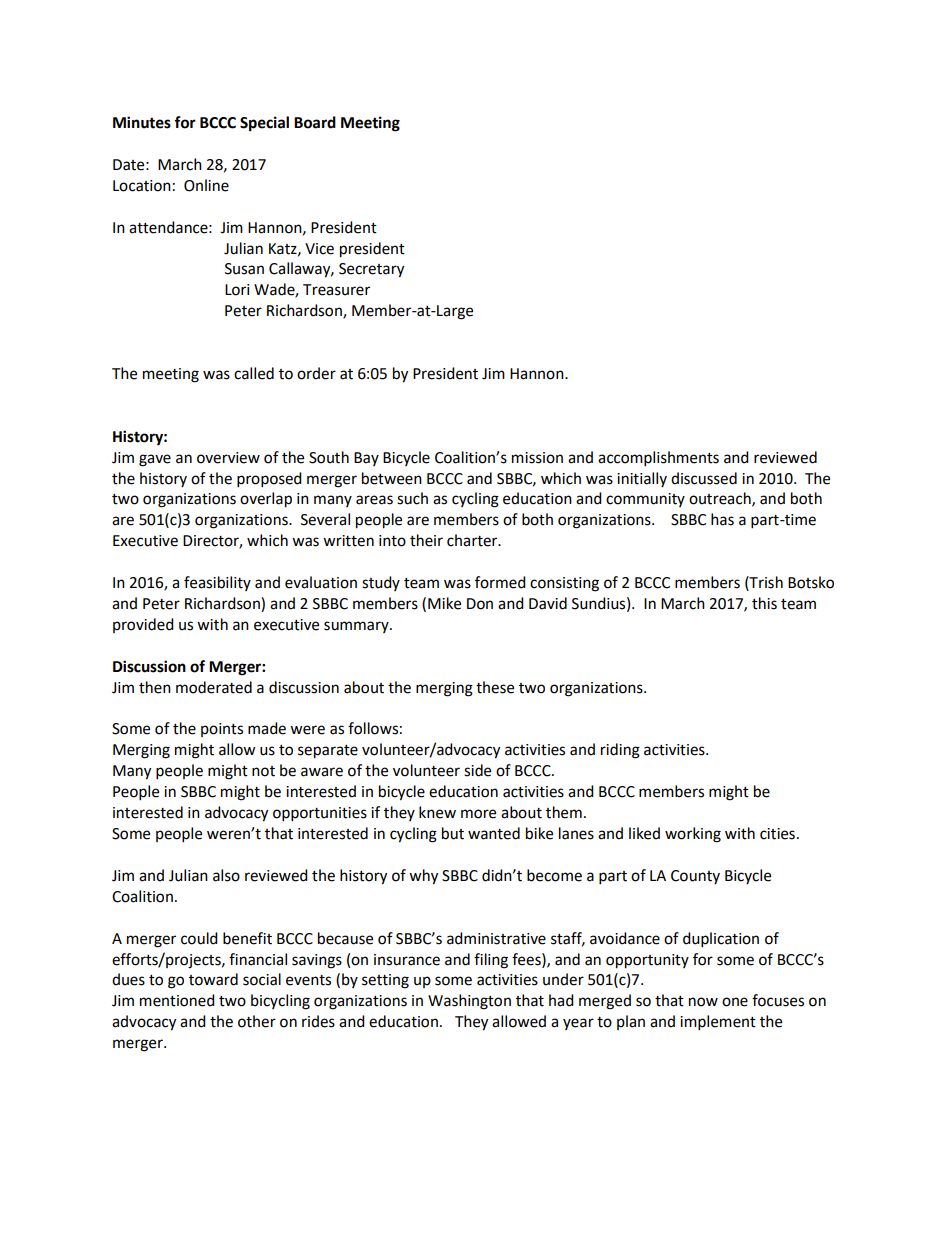 This screenshot has height=1233, width=952. Describe the element at coordinates (316, 373) in the screenshot. I see `order` at that location.
